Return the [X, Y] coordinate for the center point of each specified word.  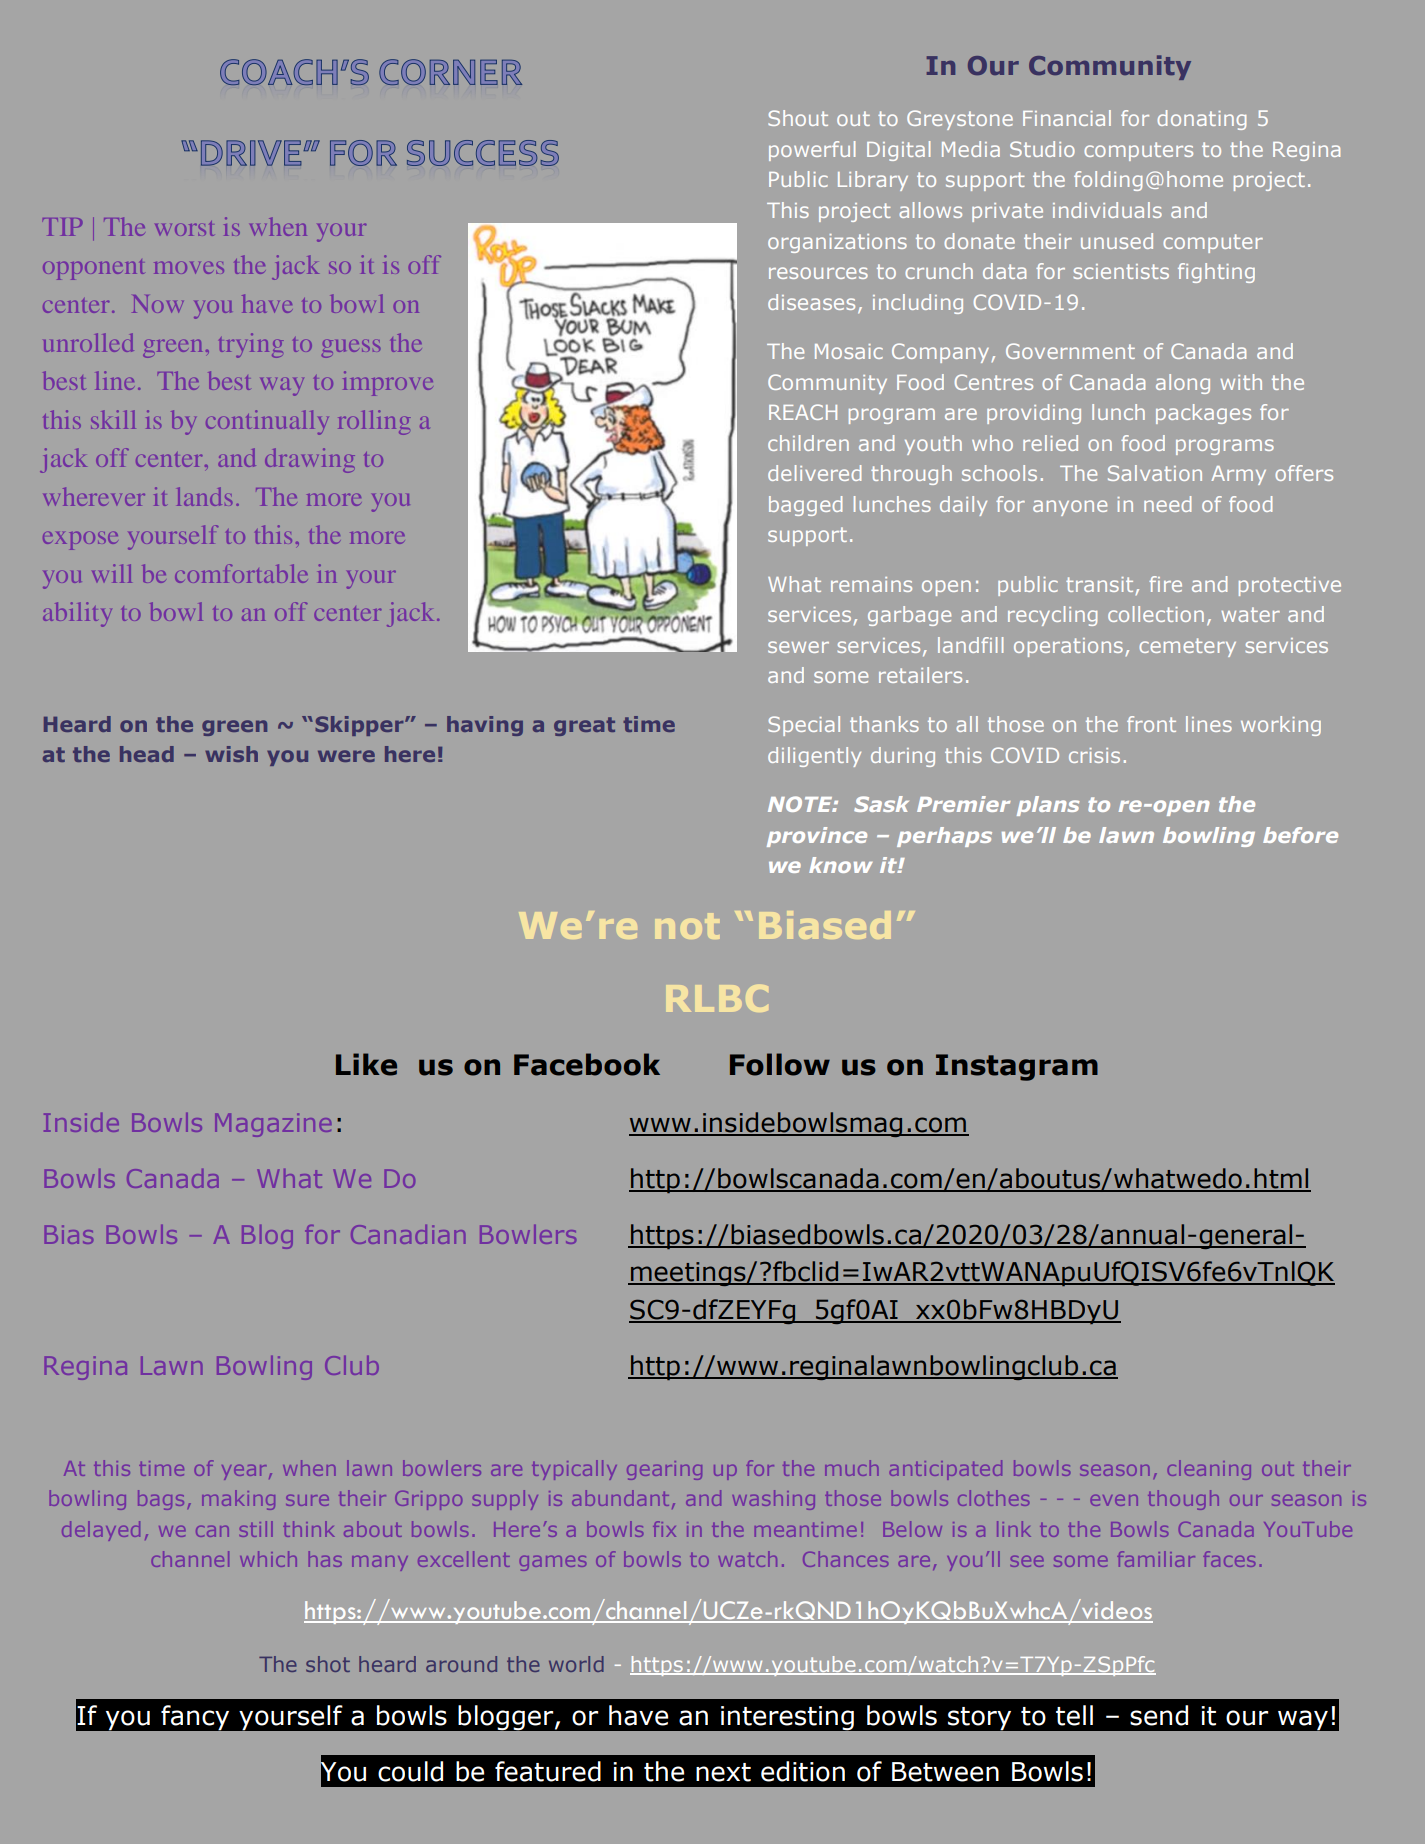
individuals [1107, 210]
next [723, 1772]
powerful [812, 151]
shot [328, 1664]
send [1159, 1715]
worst [184, 228]
